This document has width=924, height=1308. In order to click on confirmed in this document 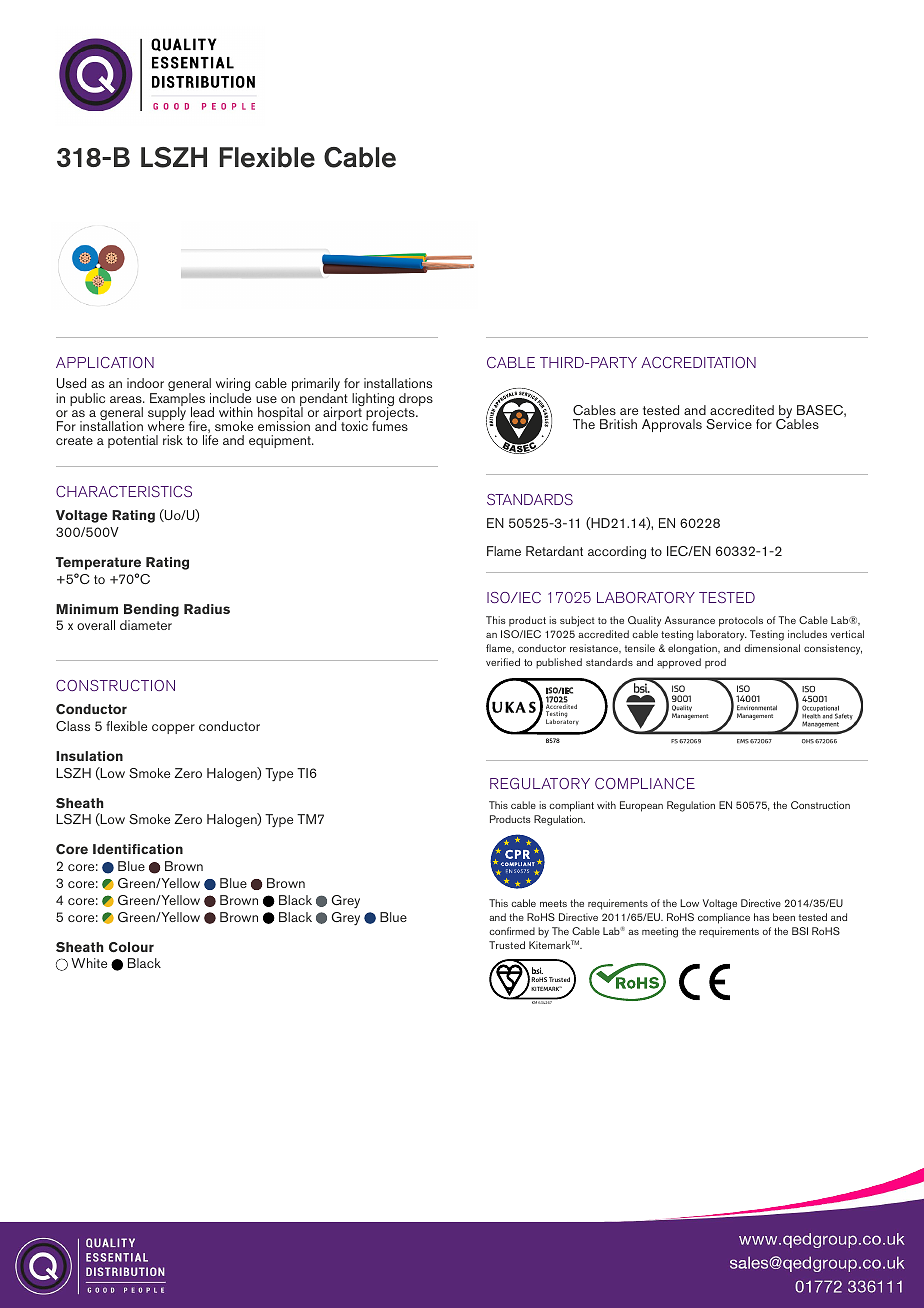, I will do `click(512, 931)`.
